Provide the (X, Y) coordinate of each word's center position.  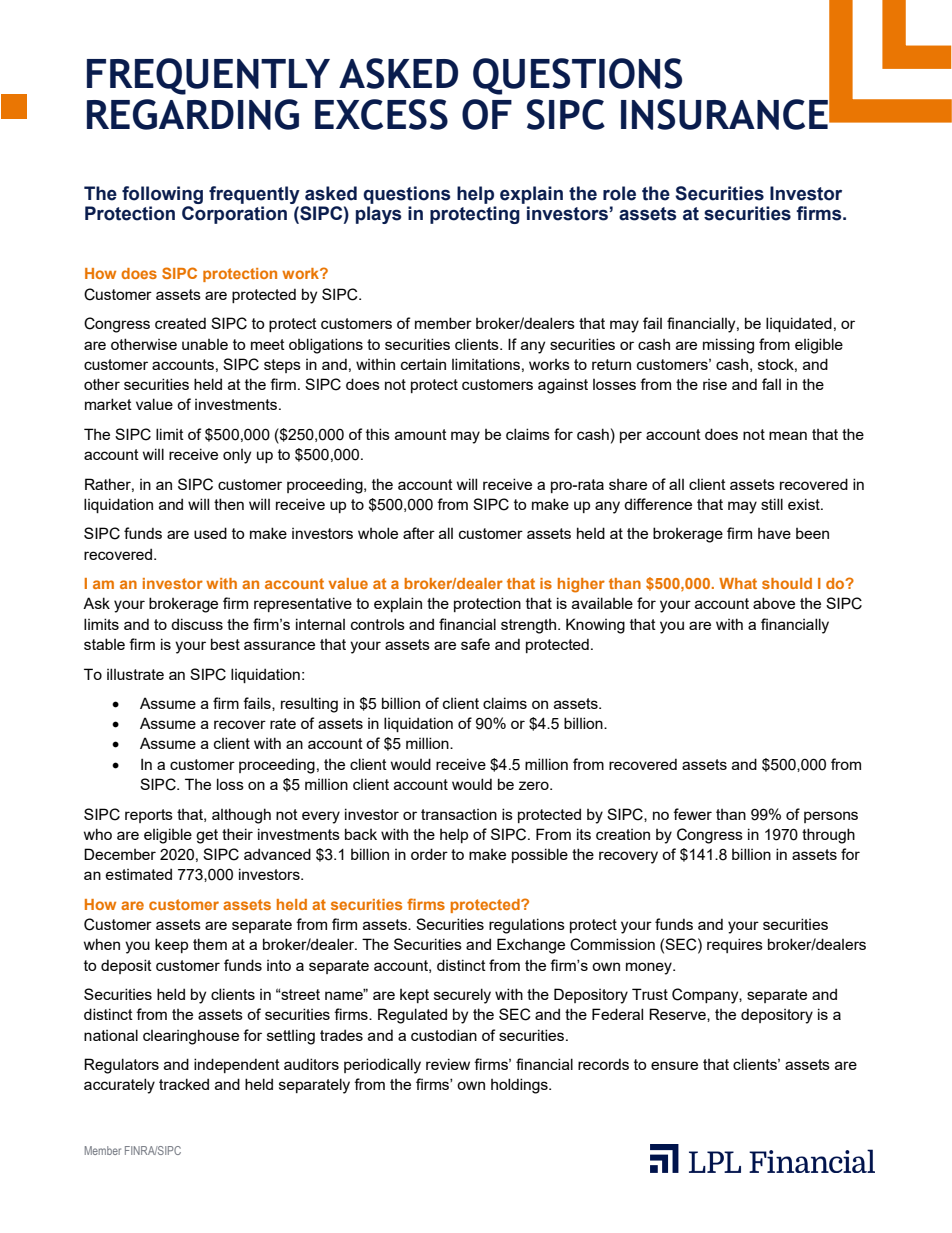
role (619, 193)
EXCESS (381, 114)
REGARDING (193, 114)
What (738, 583)
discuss (197, 624)
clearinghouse (191, 1037)
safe (475, 644)
